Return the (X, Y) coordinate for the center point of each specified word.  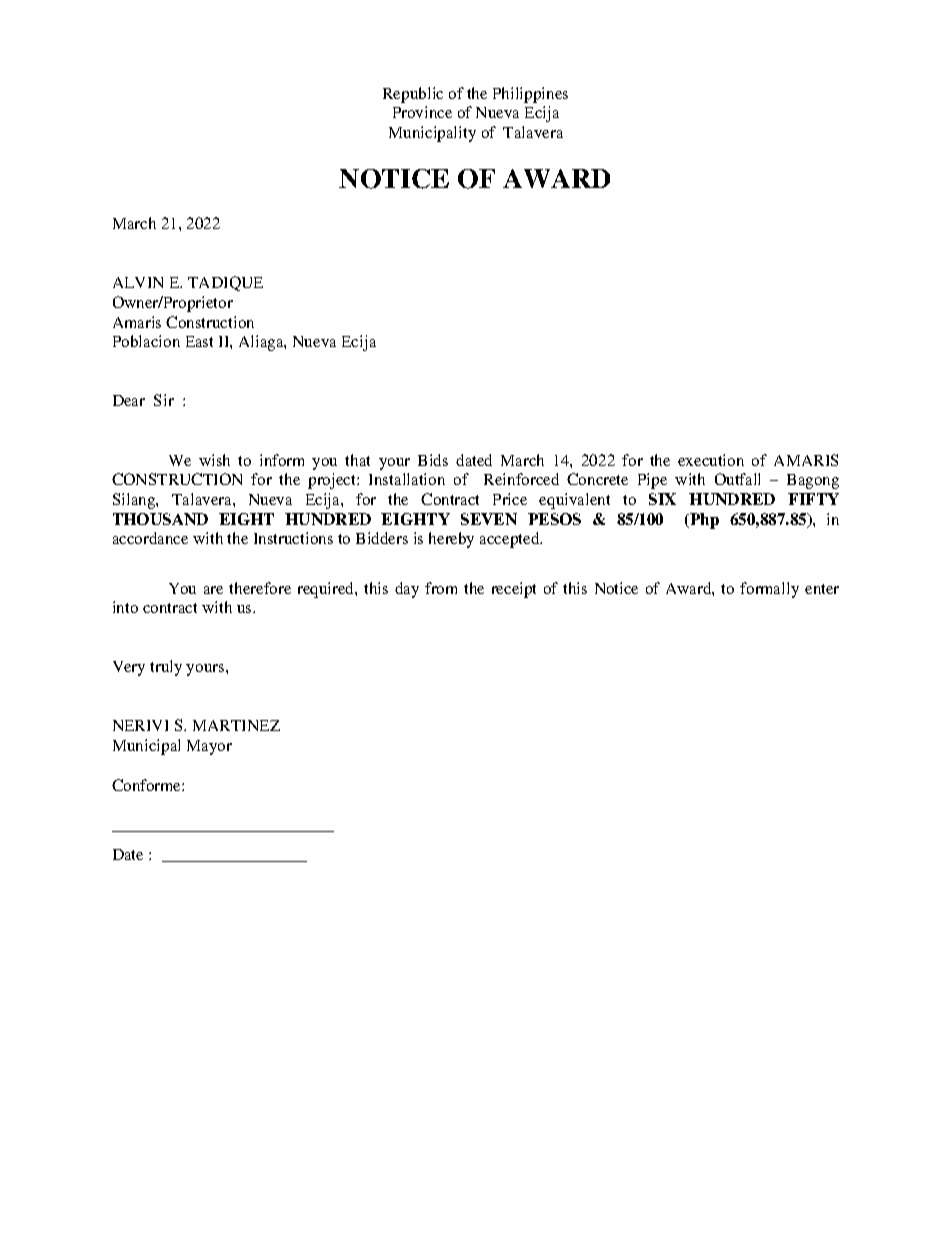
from (441, 588)
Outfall (737, 479)
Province (422, 112)
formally (769, 590)
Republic (413, 95)
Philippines (530, 95)
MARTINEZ (236, 725)
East (199, 341)
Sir (164, 400)
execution (711, 460)
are (213, 590)
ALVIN (138, 282)
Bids (433, 460)
